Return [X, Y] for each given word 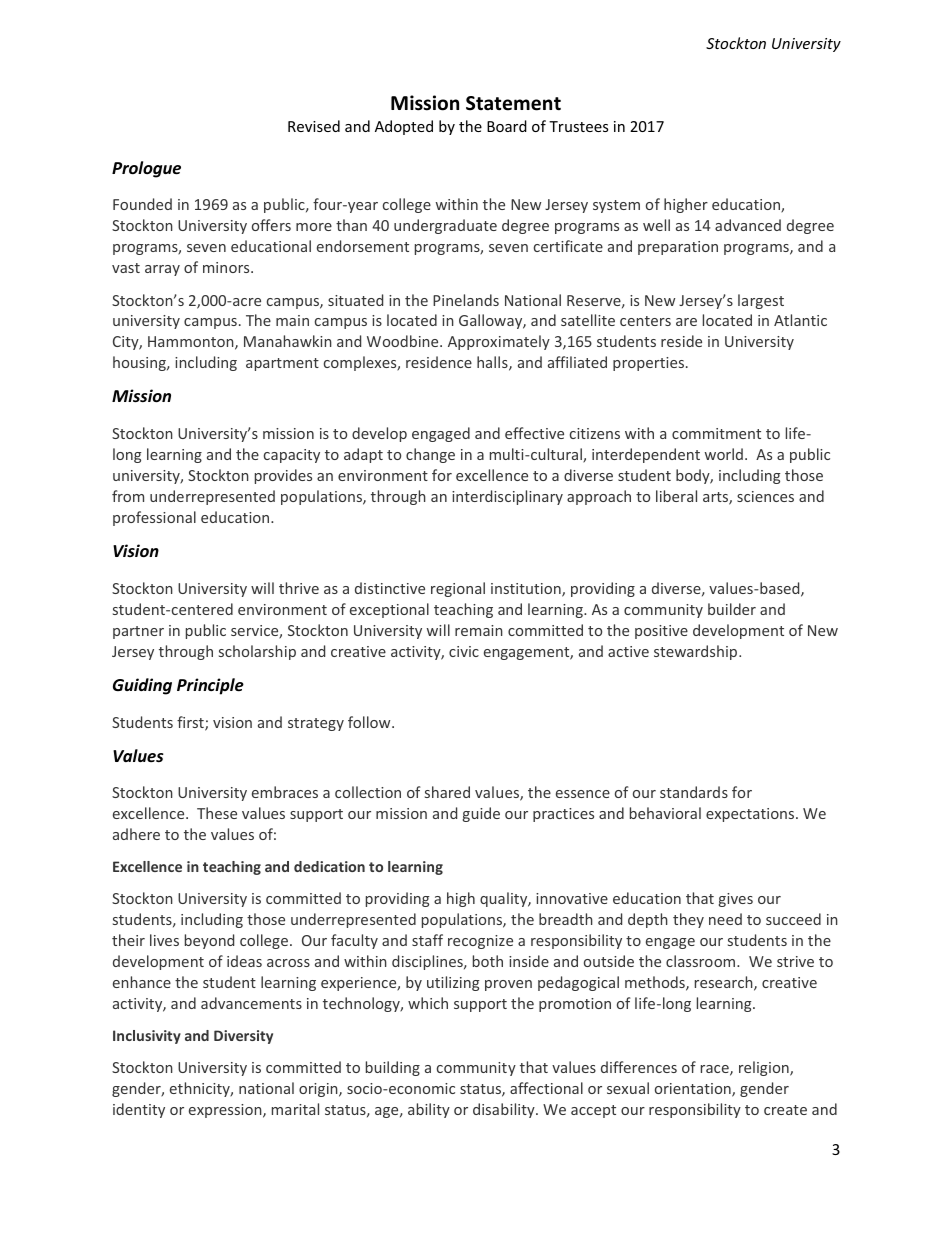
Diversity [243, 1037]
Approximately [499, 342]
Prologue [146, 169]
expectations [751, 815]
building [393, 1068]
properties [650, 364]
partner [138, 632]
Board [507, 126]
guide [481, 814]
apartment [282, 364]
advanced [748, 225]
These [217, 813]
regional [458, 589]
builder [732, 609]
